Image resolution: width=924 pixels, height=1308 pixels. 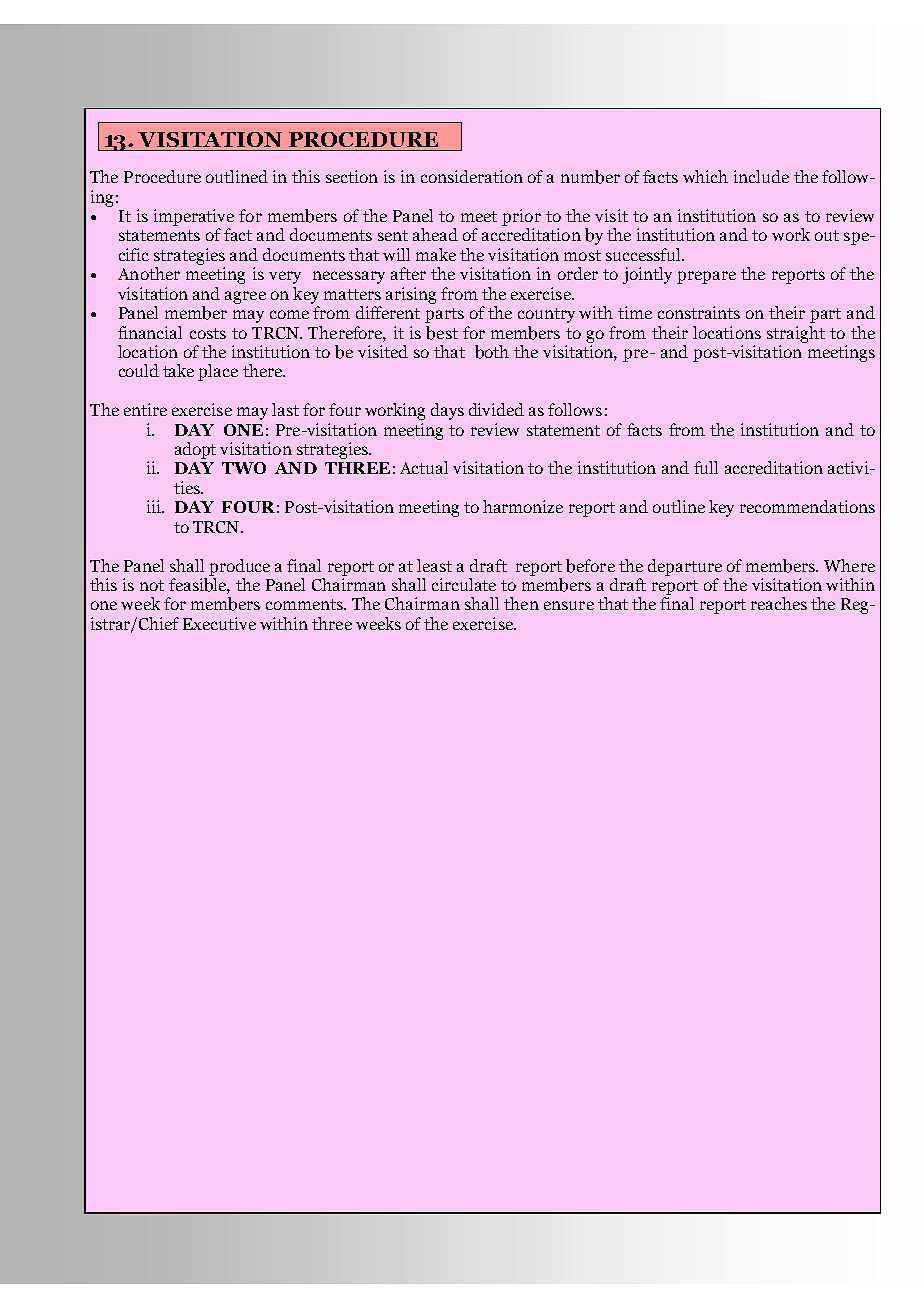 I want to click on include, so click(x=761, y=176).
